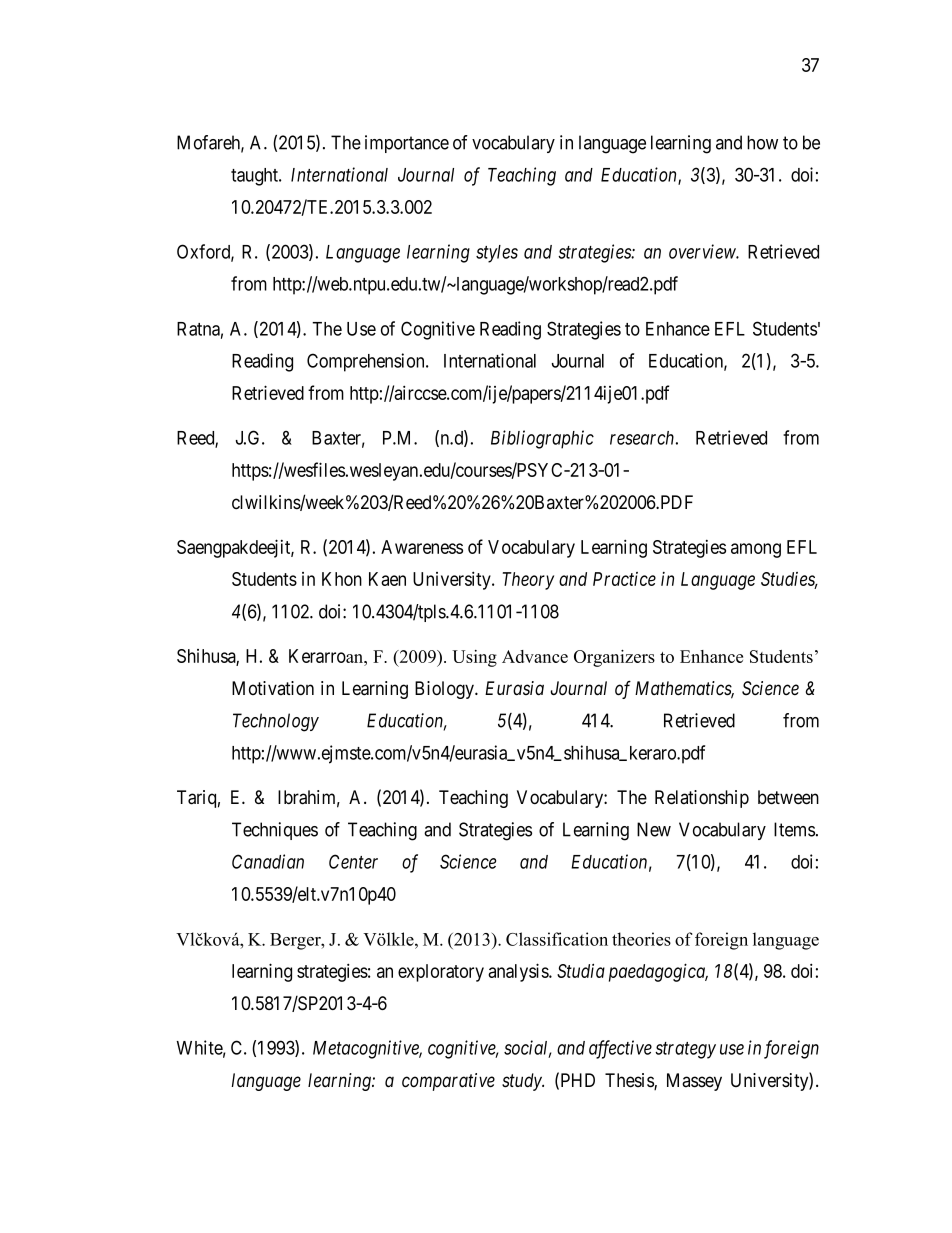  Describe the element at coordinates (702, 799) in the screenshot. I see `Relationship` at that location.
